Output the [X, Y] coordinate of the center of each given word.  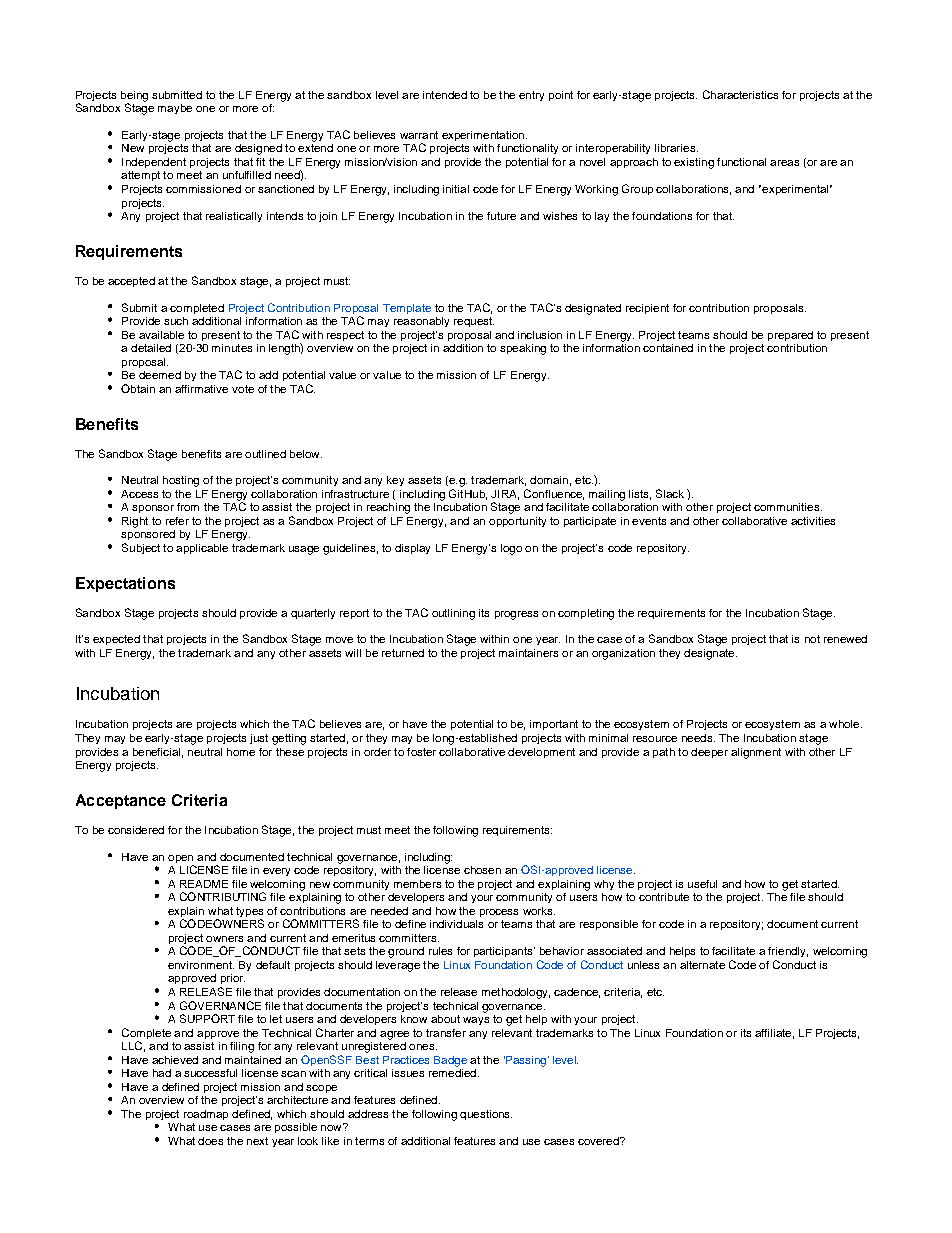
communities [788, 507]
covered [599, 1141]
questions [486, 1115]
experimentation [483, 136]
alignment [756, 753]
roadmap [206, 1115]
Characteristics [740, 94]
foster [421, 752]
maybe [175, 109]
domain [549, 480]
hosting [181, 481]
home [241, 752]
